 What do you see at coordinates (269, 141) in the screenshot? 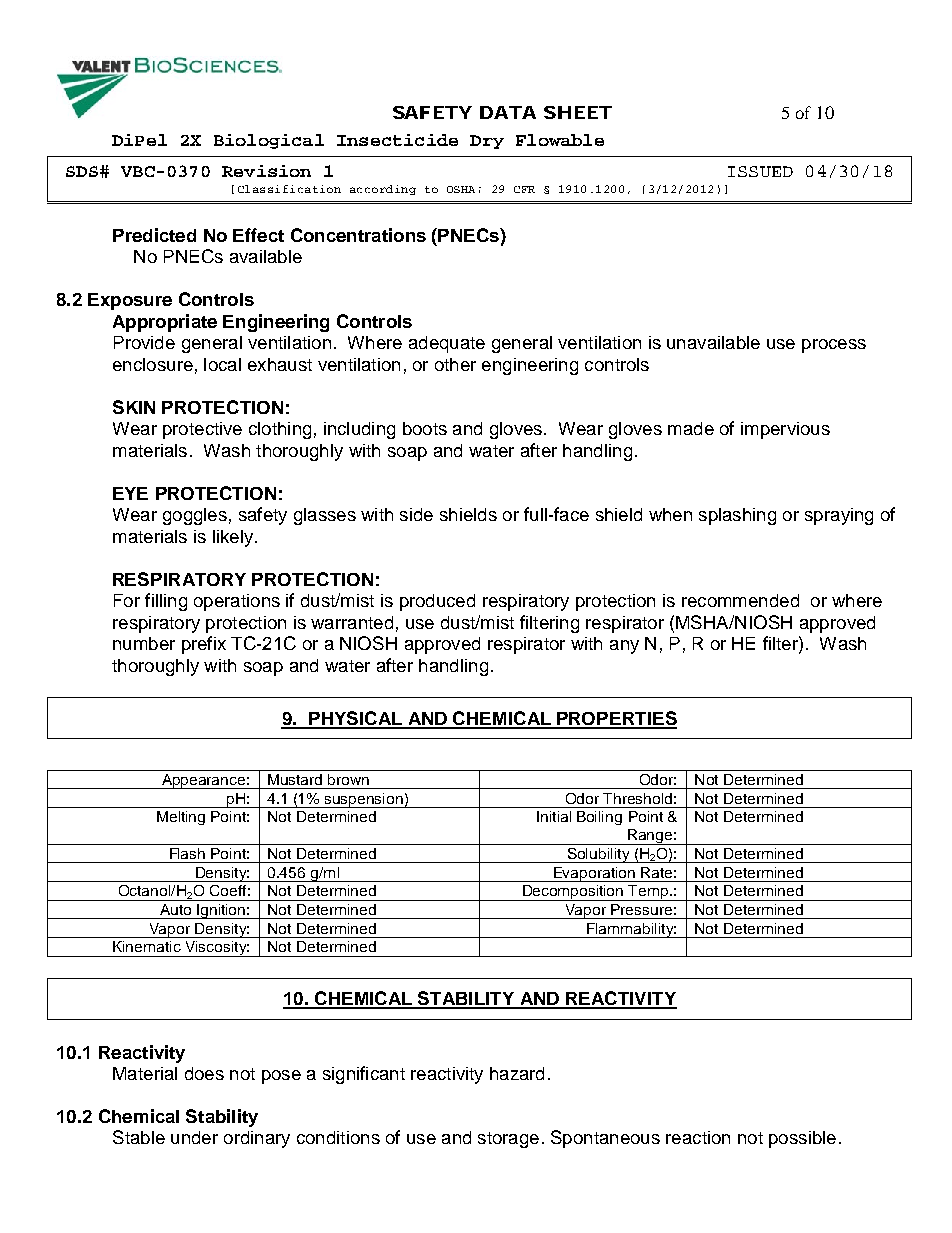
I see `Biological` at bounding box center [269, 141].
